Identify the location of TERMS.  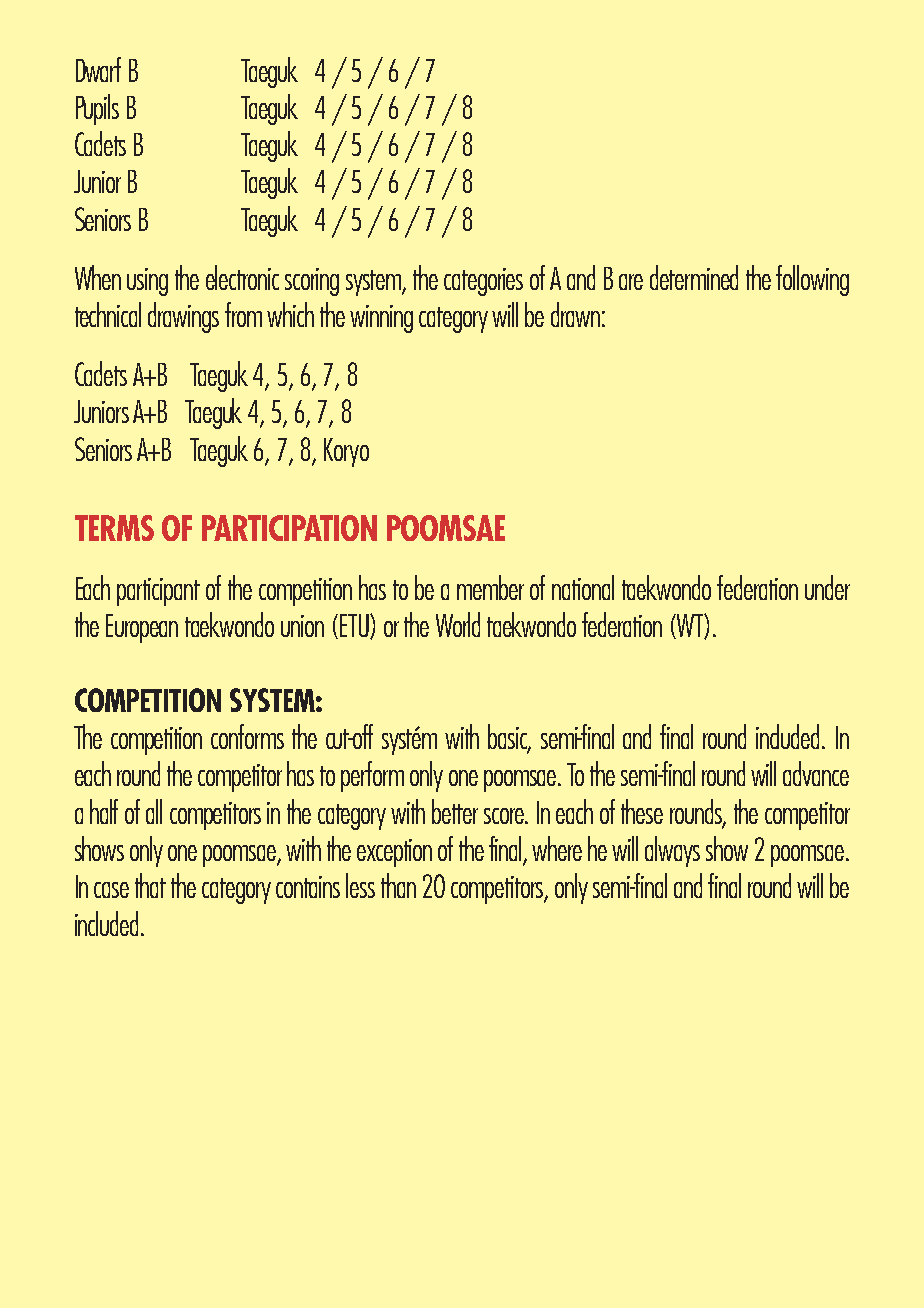
(114, 528).
